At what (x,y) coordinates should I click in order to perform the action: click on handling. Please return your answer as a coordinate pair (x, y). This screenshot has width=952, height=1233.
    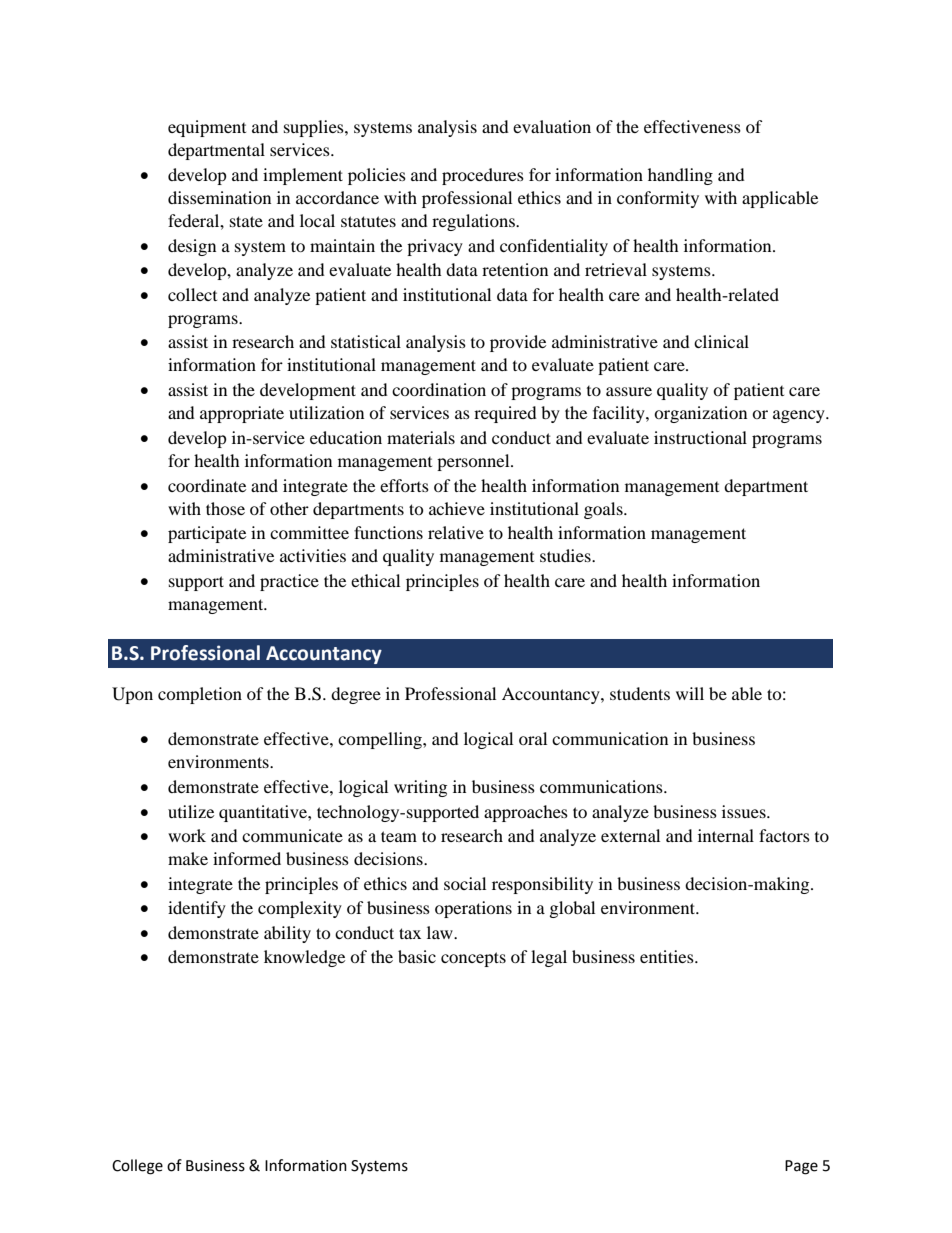
    Looking at the image, I should click on (680, 176).
